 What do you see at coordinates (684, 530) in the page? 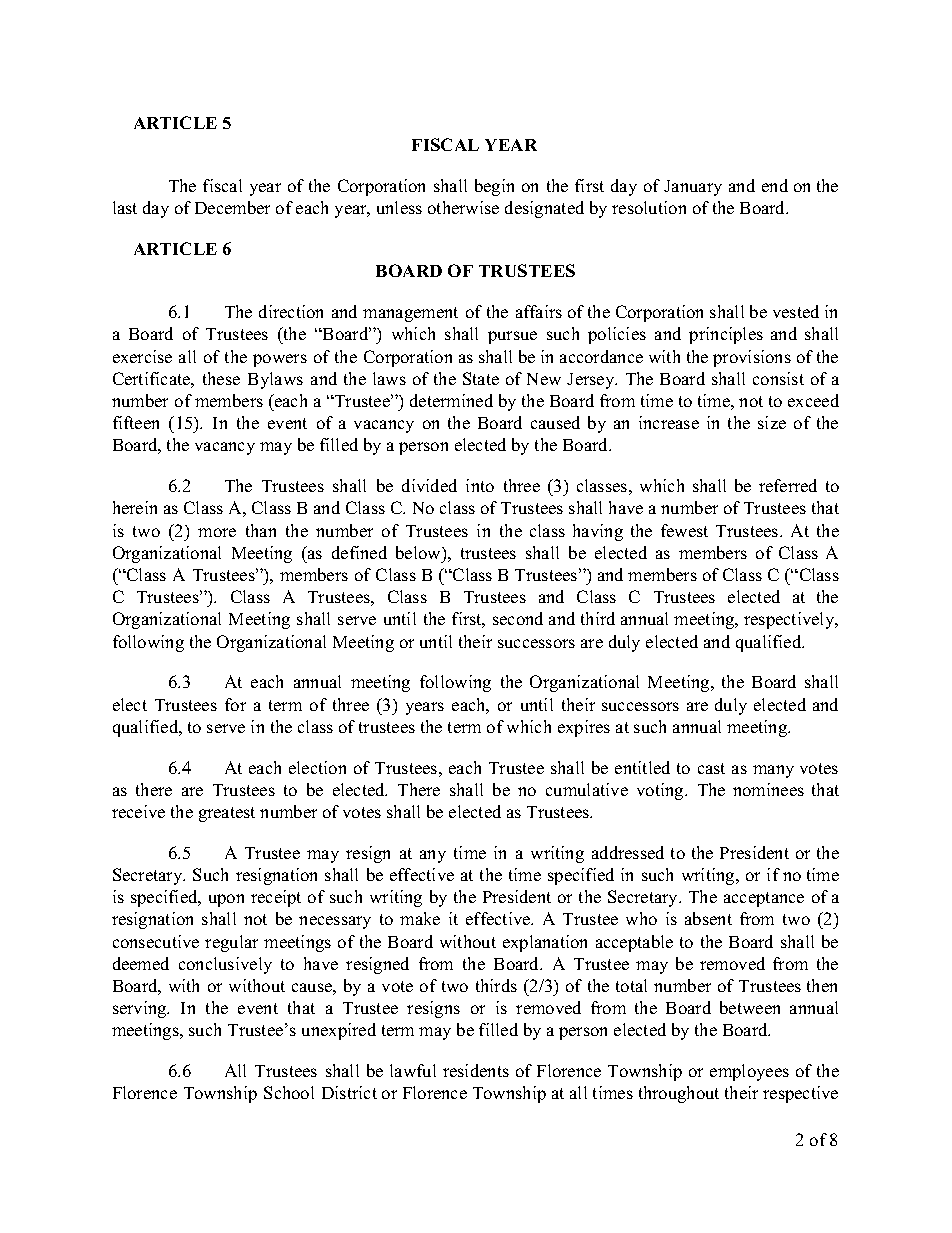
I see `fewest` at bounding box center [684, 530].
